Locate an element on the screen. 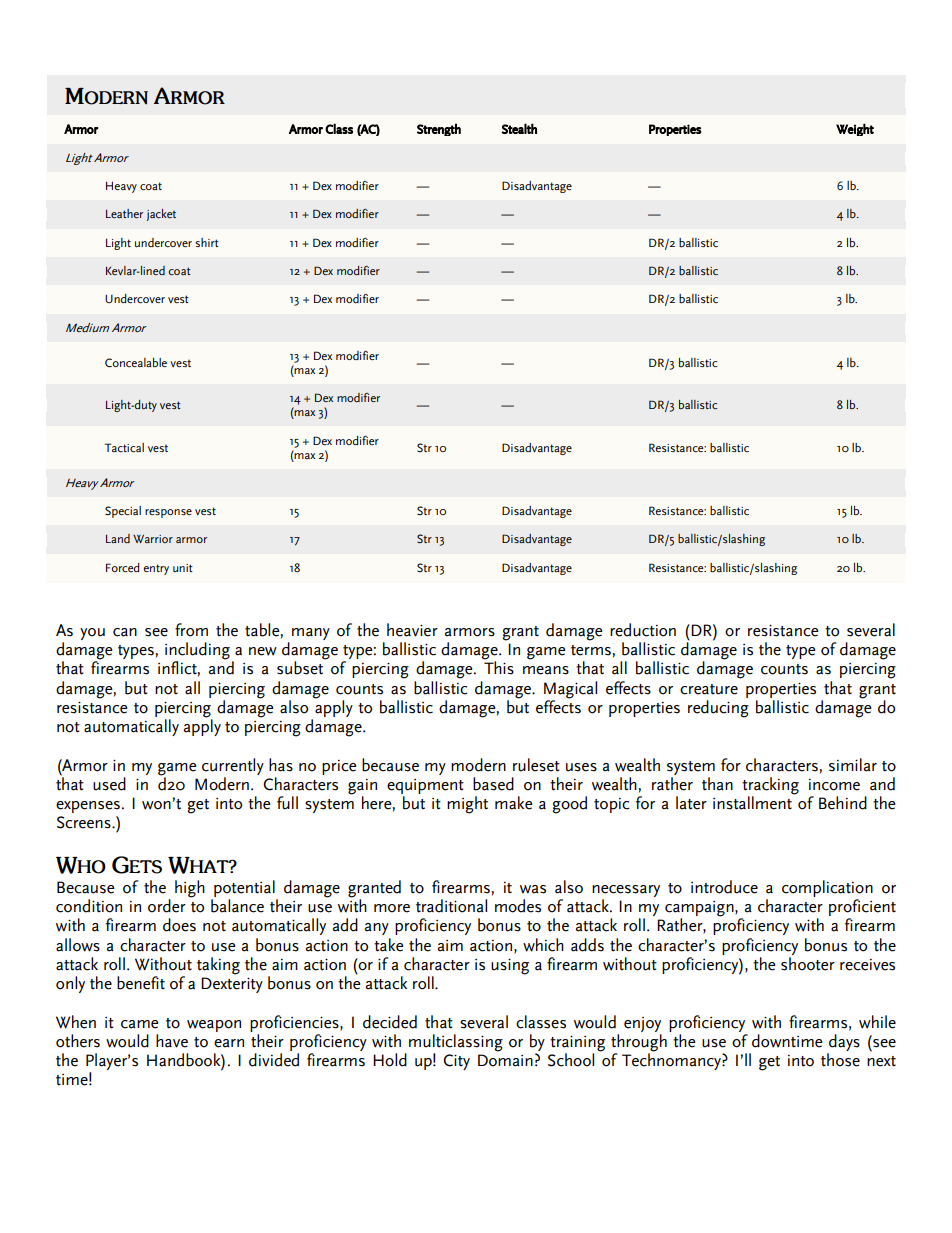  have is located at coordinates (172, 1041).
